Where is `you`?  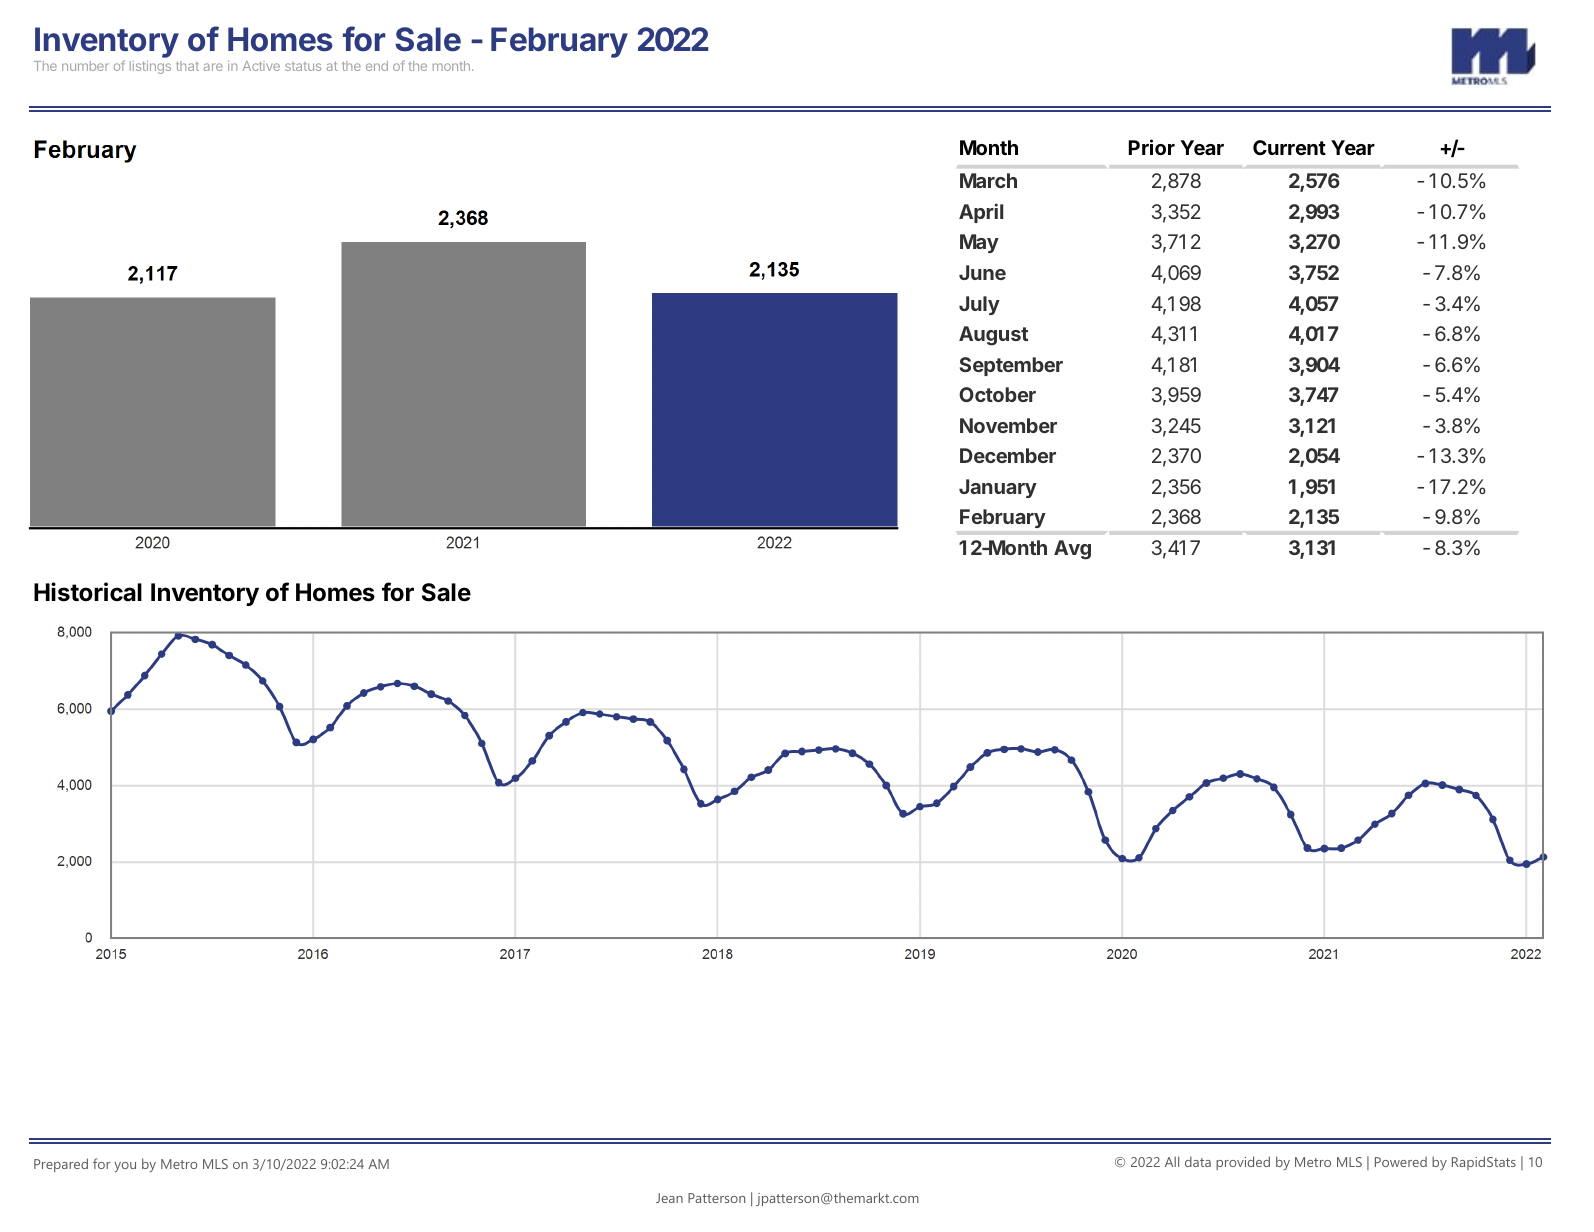 you is located at coordinates (125, 1167).
